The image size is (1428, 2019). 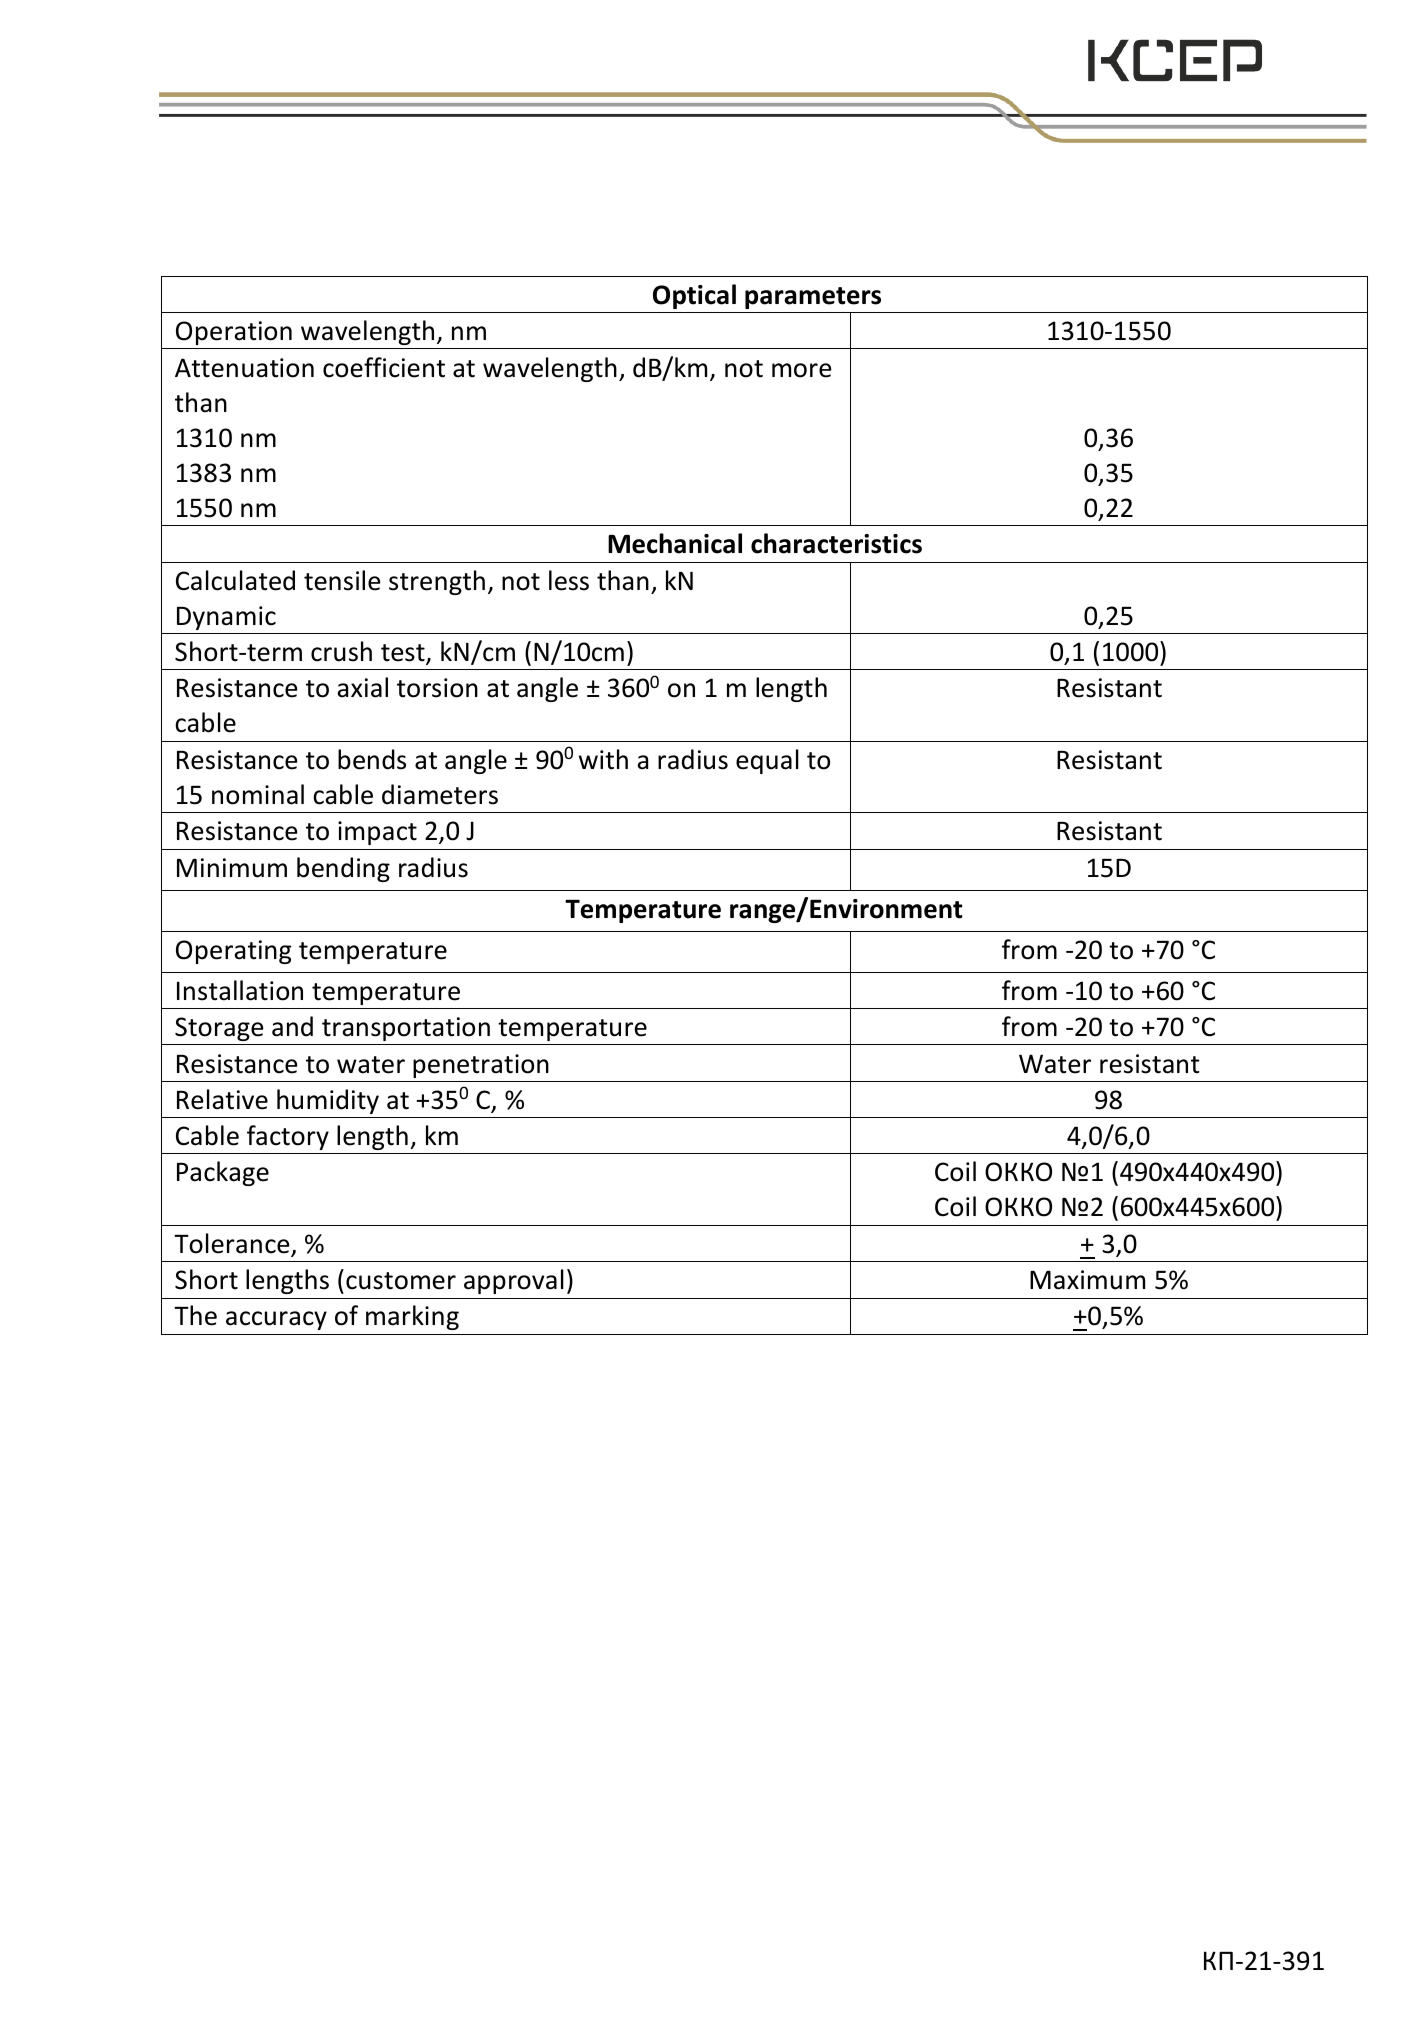 I want to click on Maximum, so click(x=1087, y=1280).
